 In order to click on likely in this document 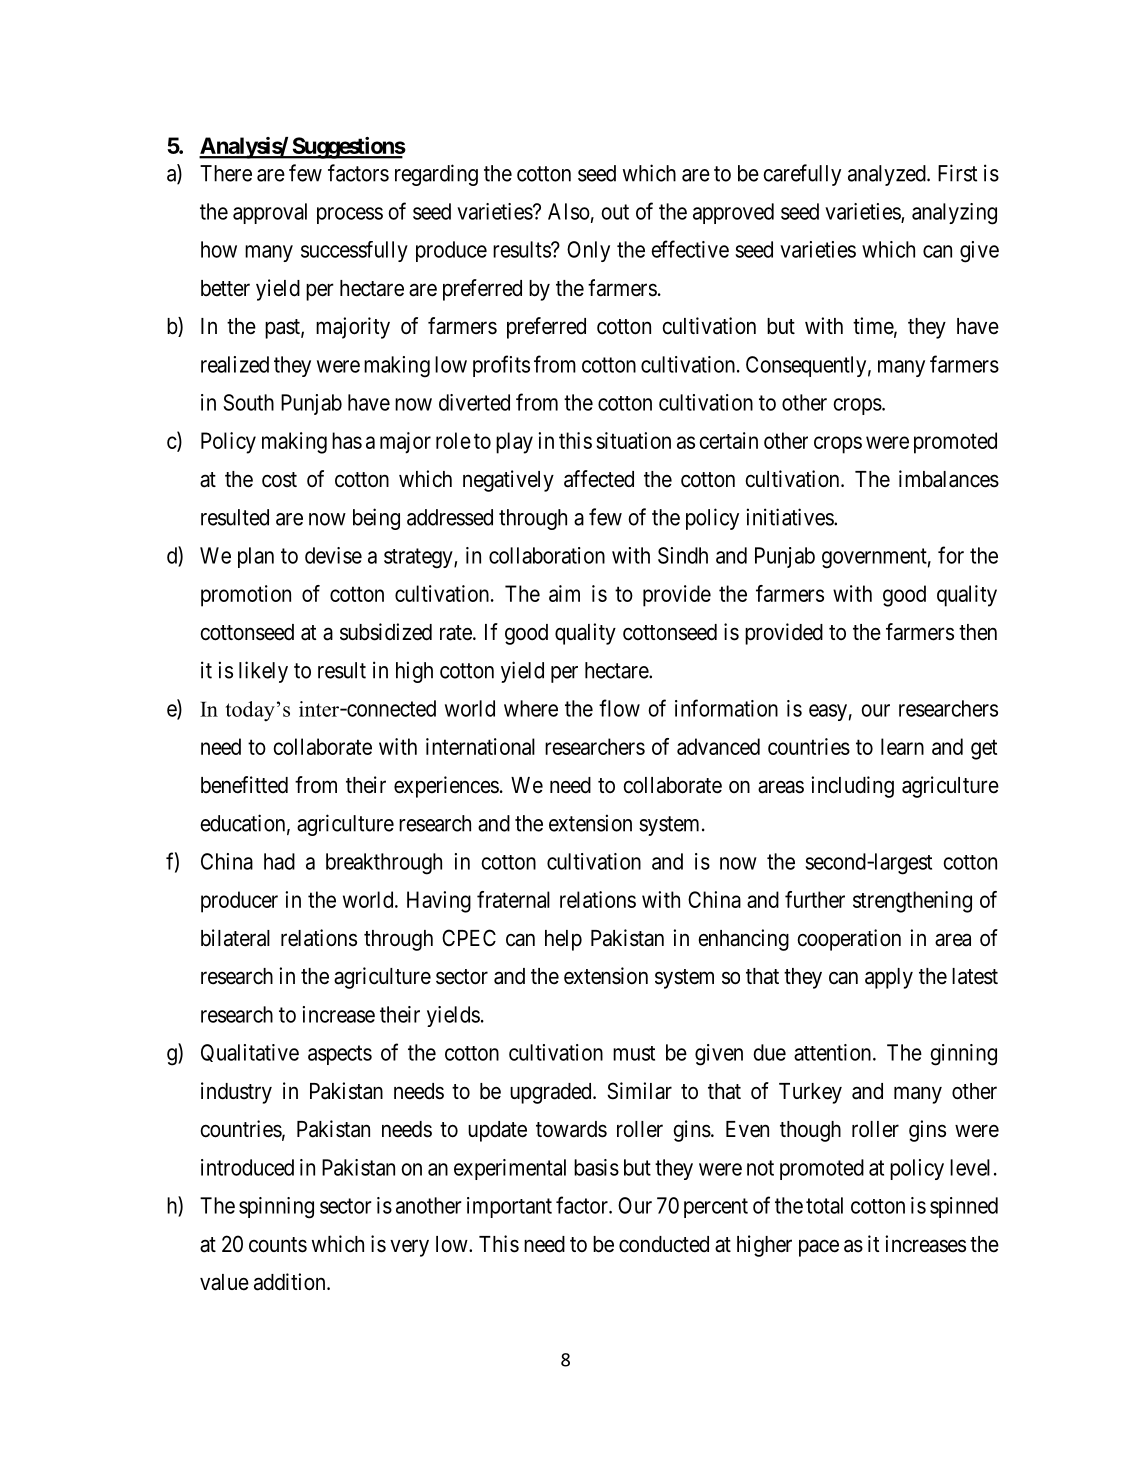, I will do `click(263, 672)`.
